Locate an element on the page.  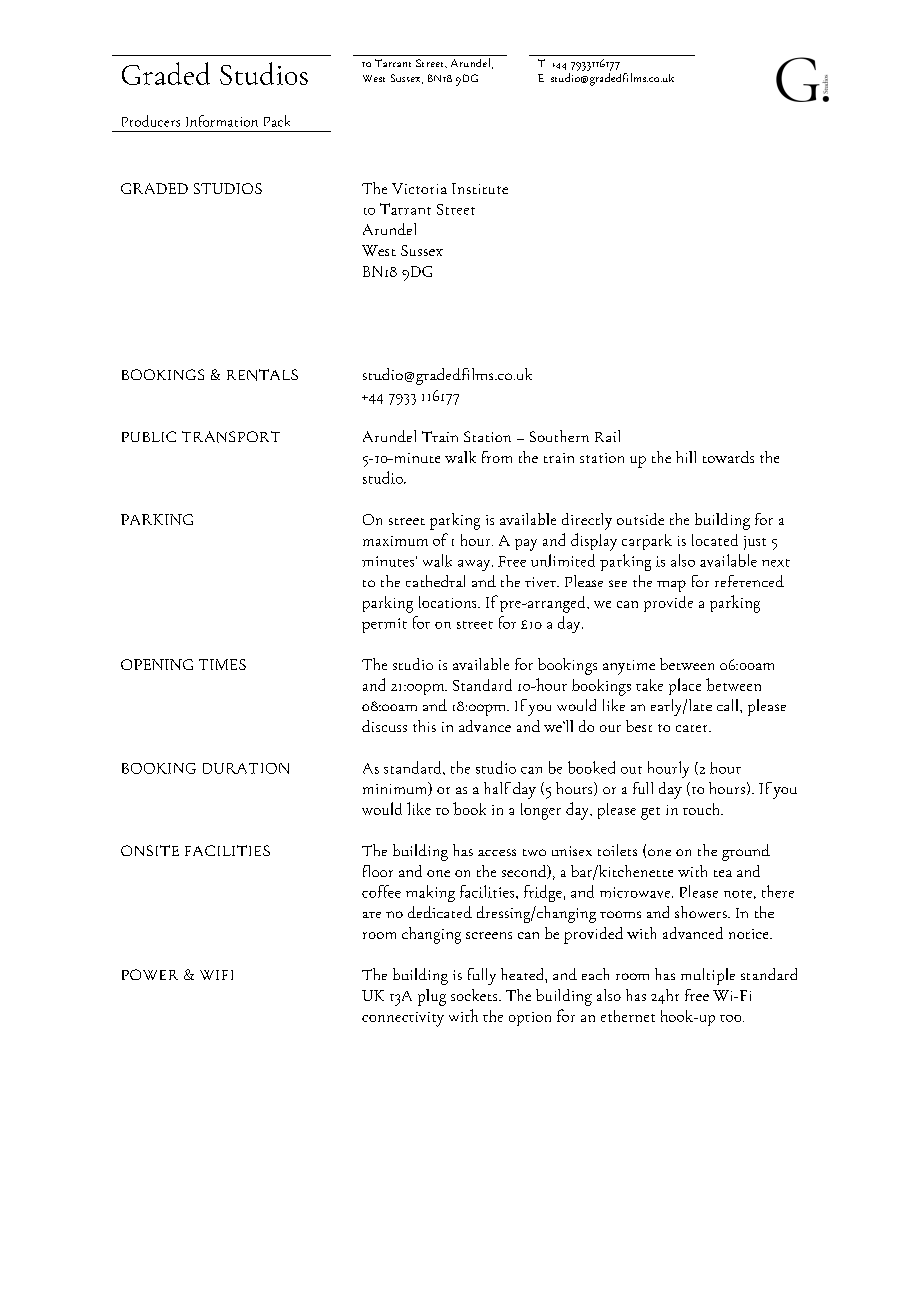
from is located at coordinates (497, 457).
